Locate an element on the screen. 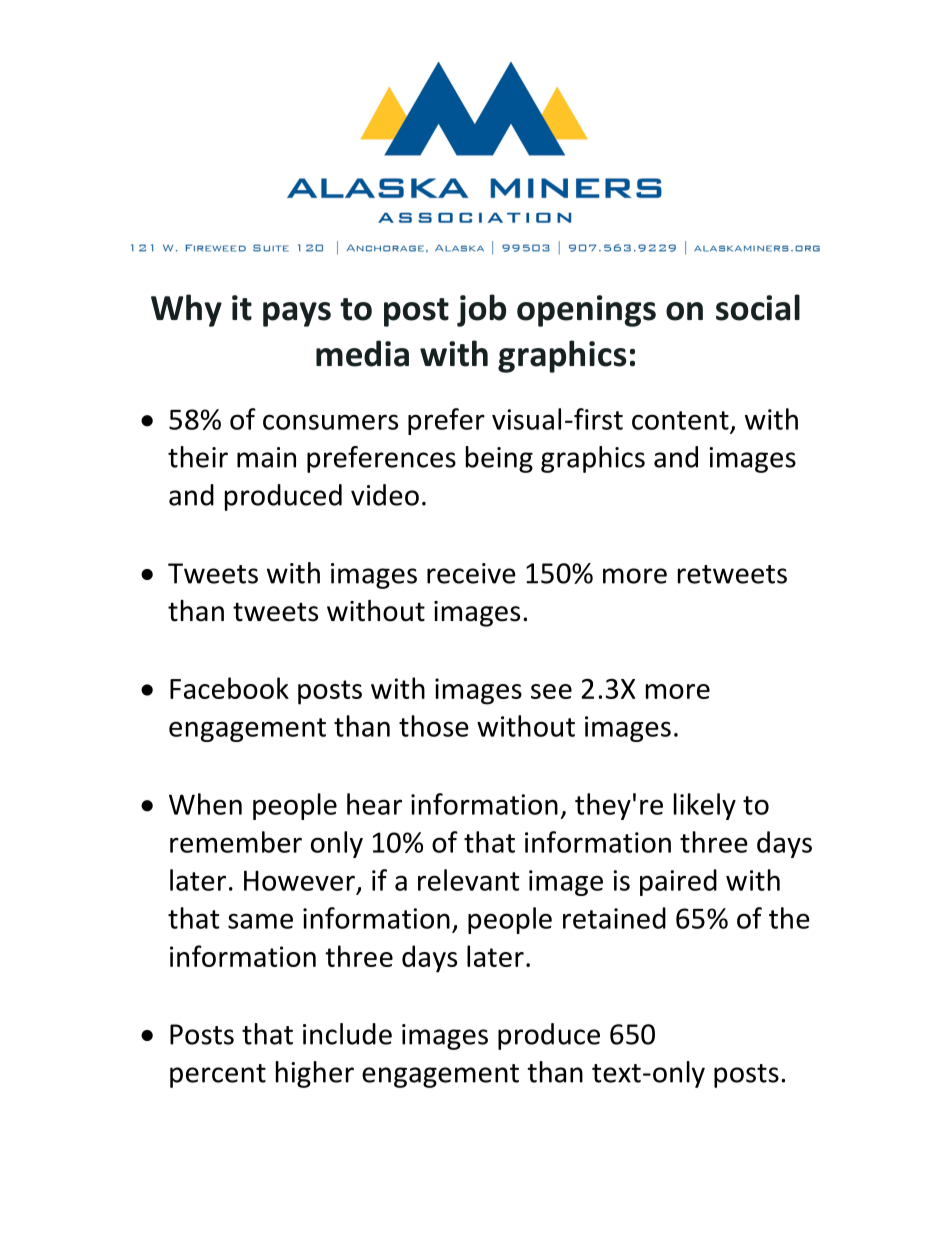 This screenshot has width=952, height=1233. remember is located at coordinates (236, 842).
